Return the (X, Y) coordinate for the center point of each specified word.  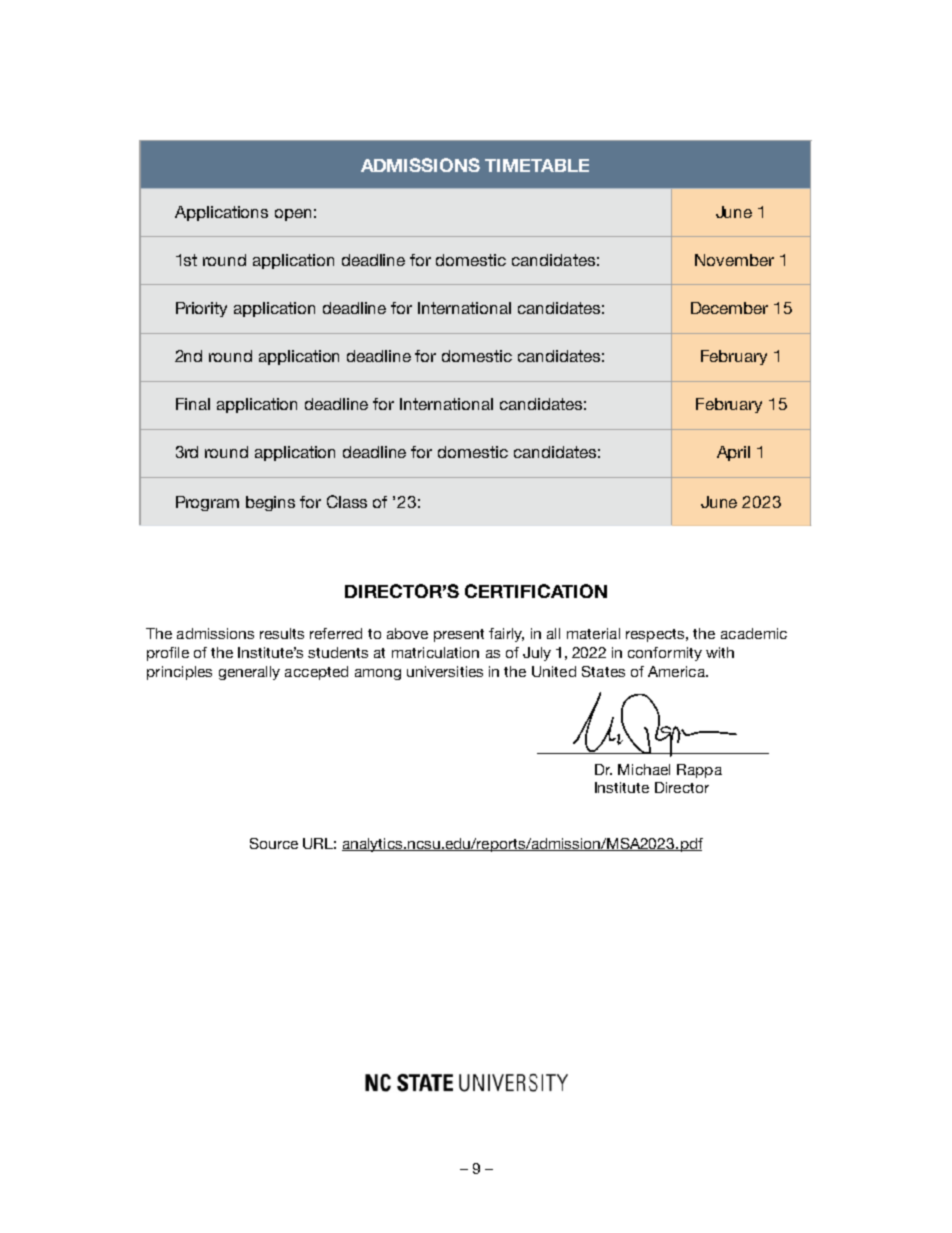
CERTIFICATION (536, 591)
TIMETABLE (537, 165)
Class (347, 501)
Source (274, 843)
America (677, 671)
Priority (201, 309)
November (734, 260)
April (733, 453)
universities (445, 671)
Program (207, 503)
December (729, 308)
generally (249, 673)
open (293, 215)
